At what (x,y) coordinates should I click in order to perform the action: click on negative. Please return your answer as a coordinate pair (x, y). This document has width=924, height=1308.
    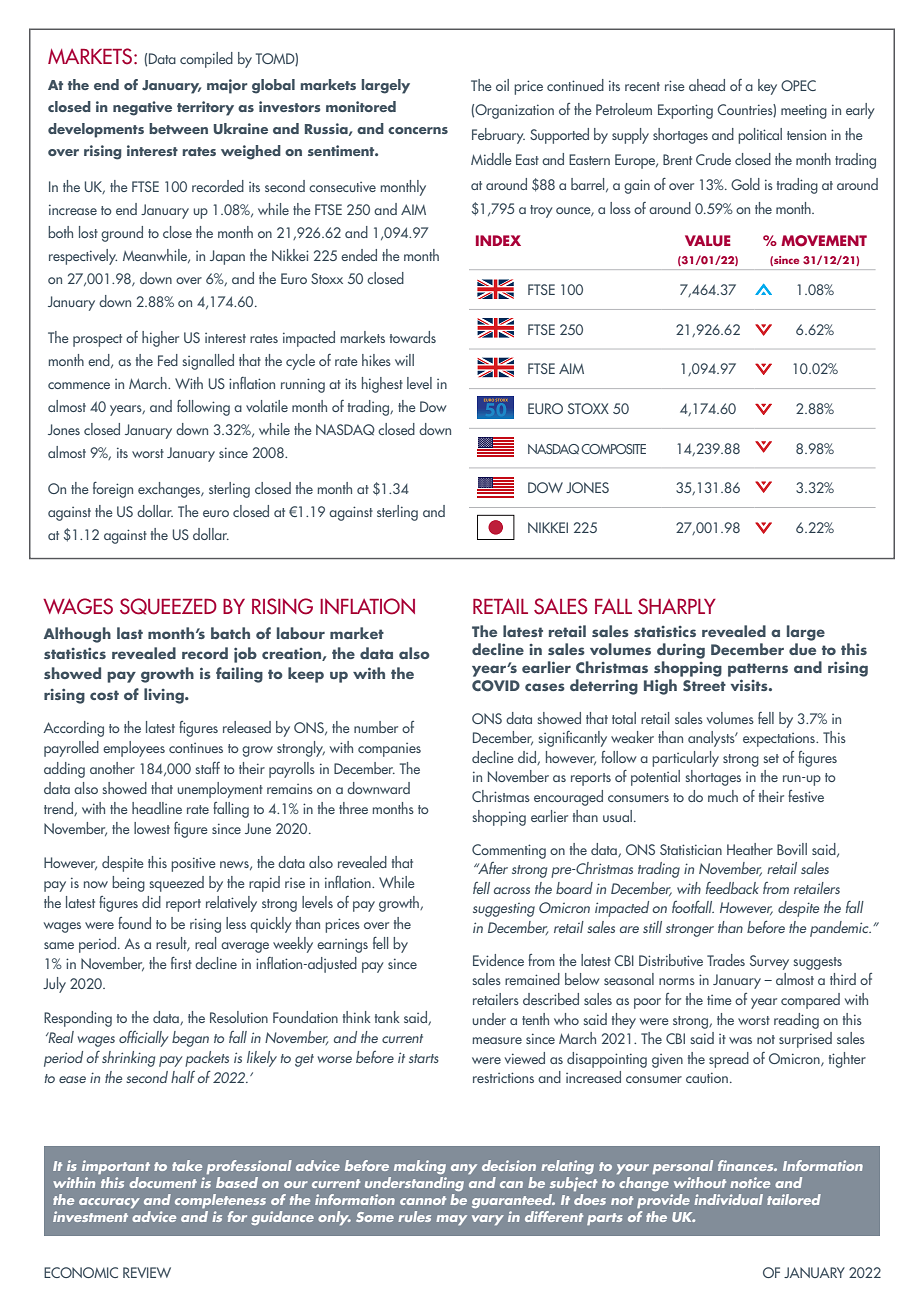
    Looking at the image, I should click on (142, 108).
